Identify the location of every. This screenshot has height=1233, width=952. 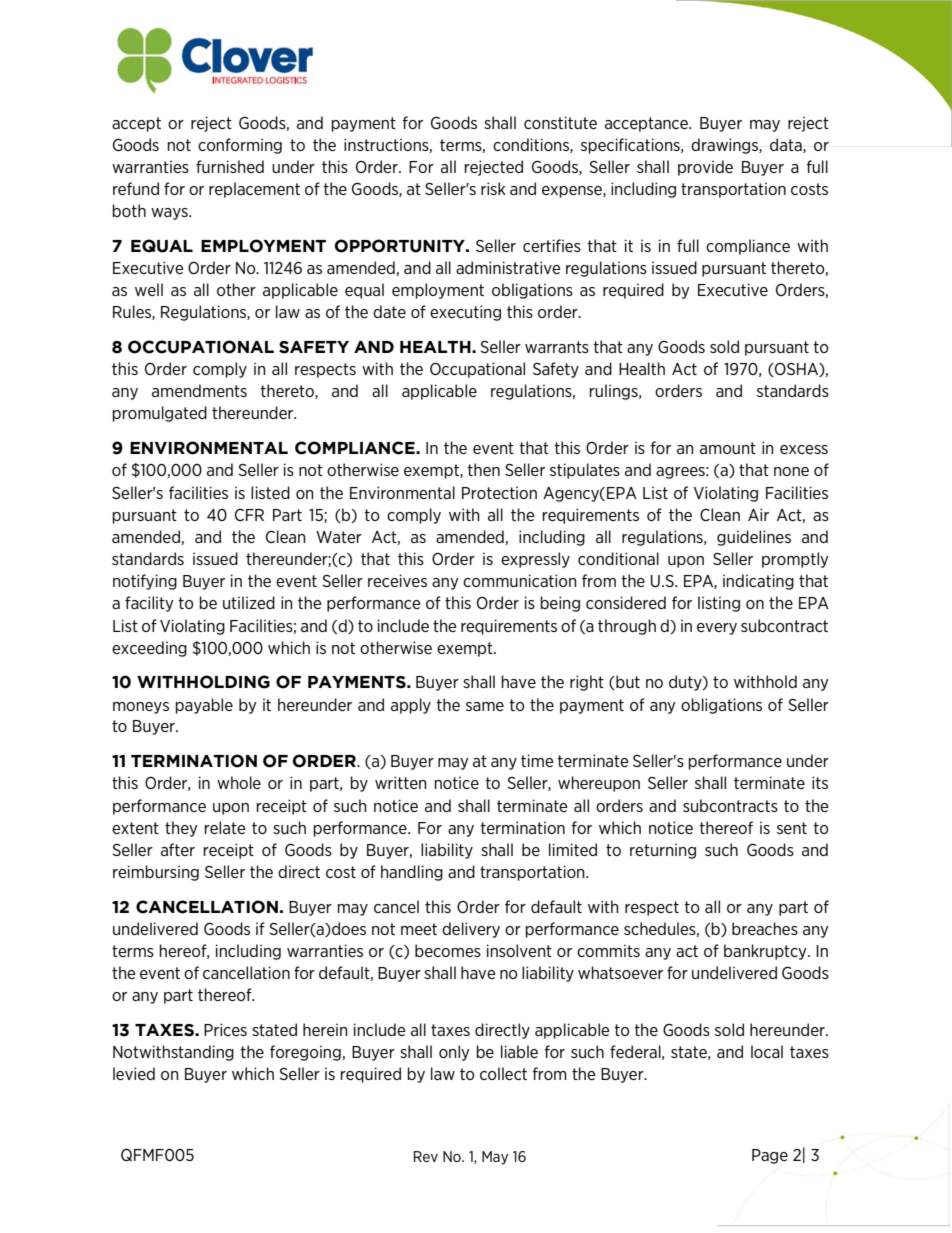
(717, 629).
